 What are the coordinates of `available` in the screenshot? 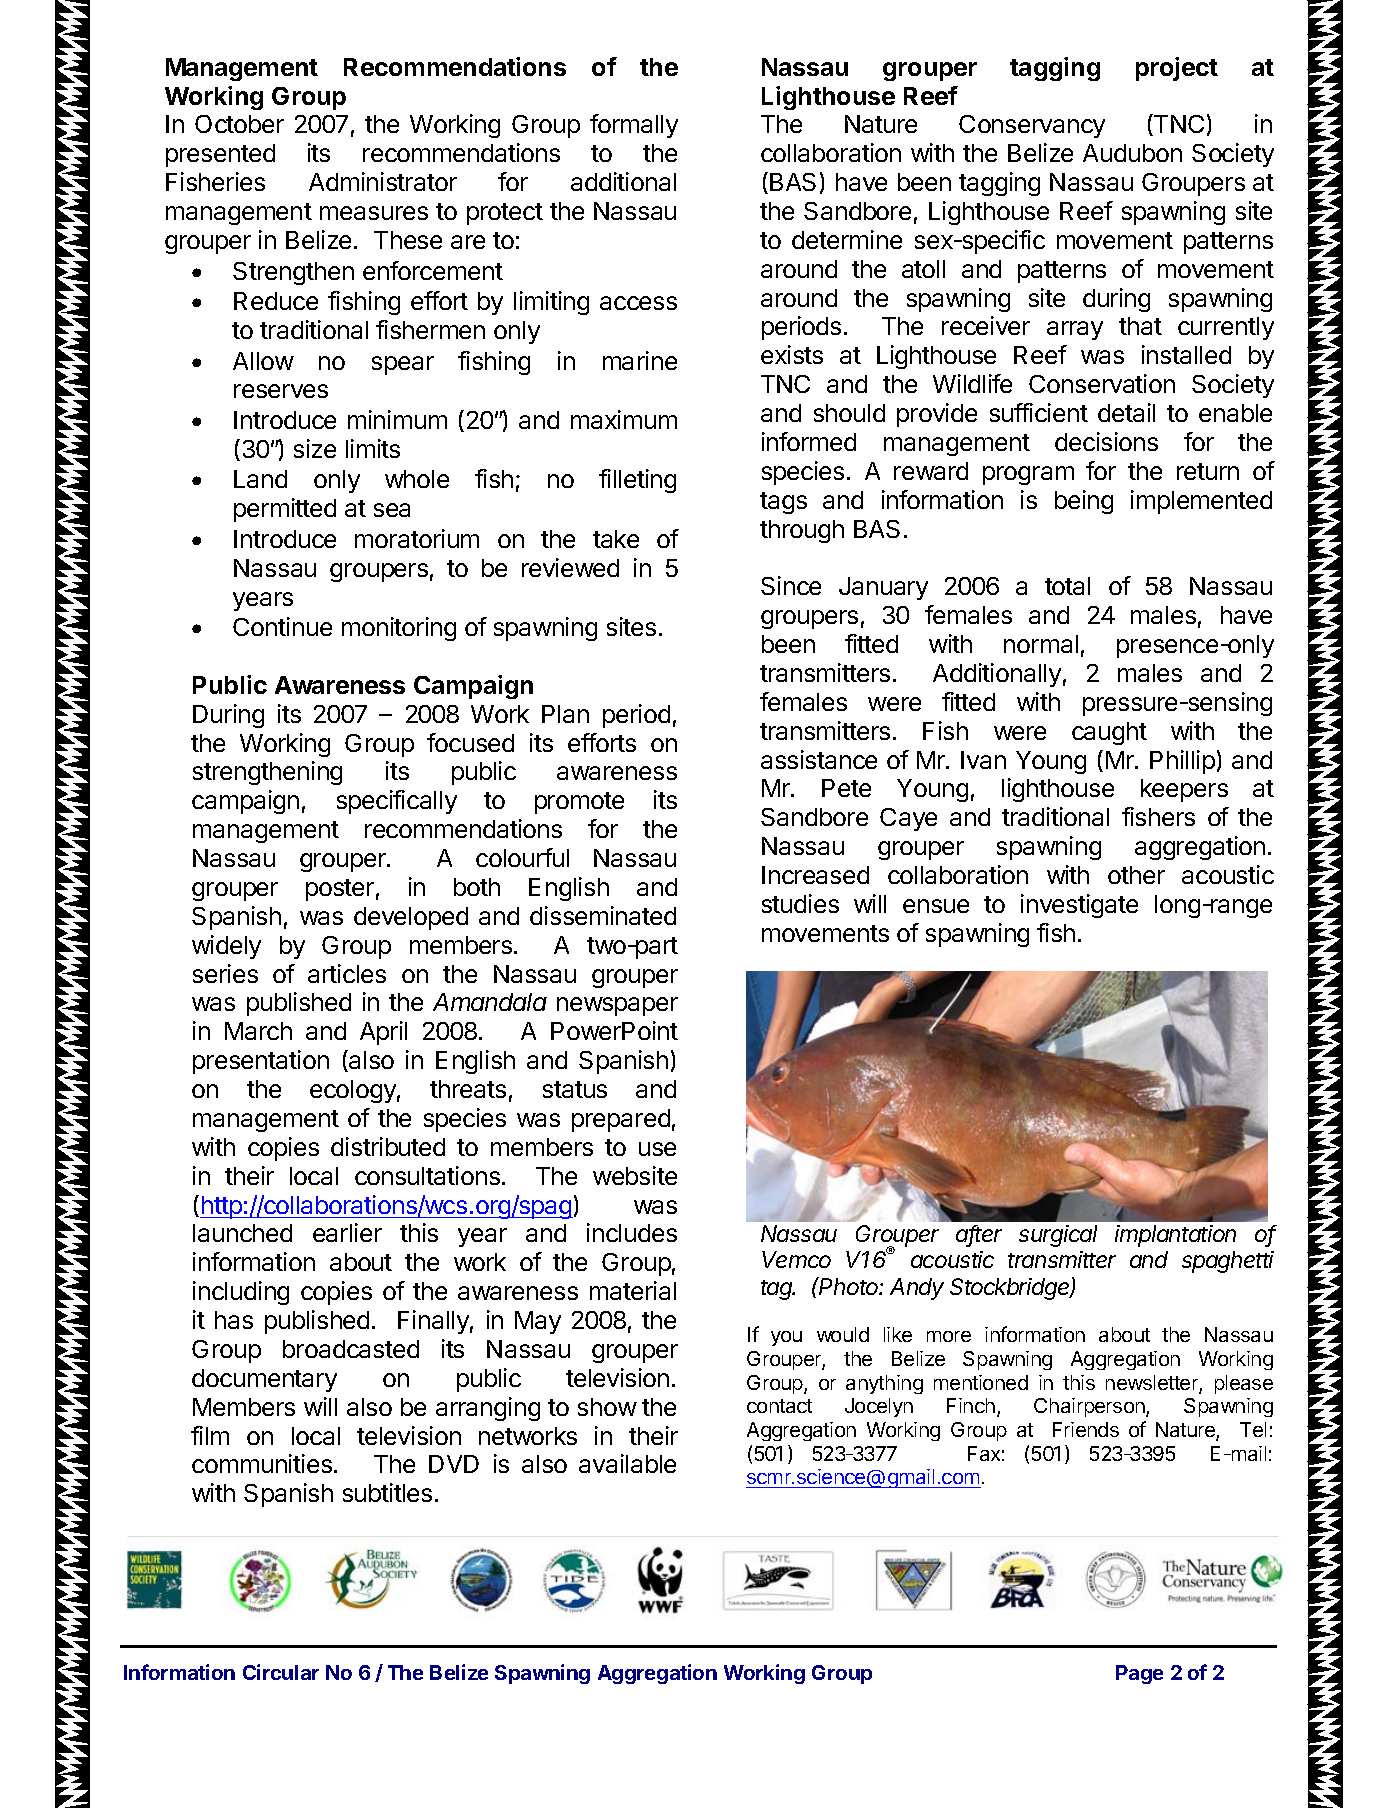 It's located at (627, 1463).
